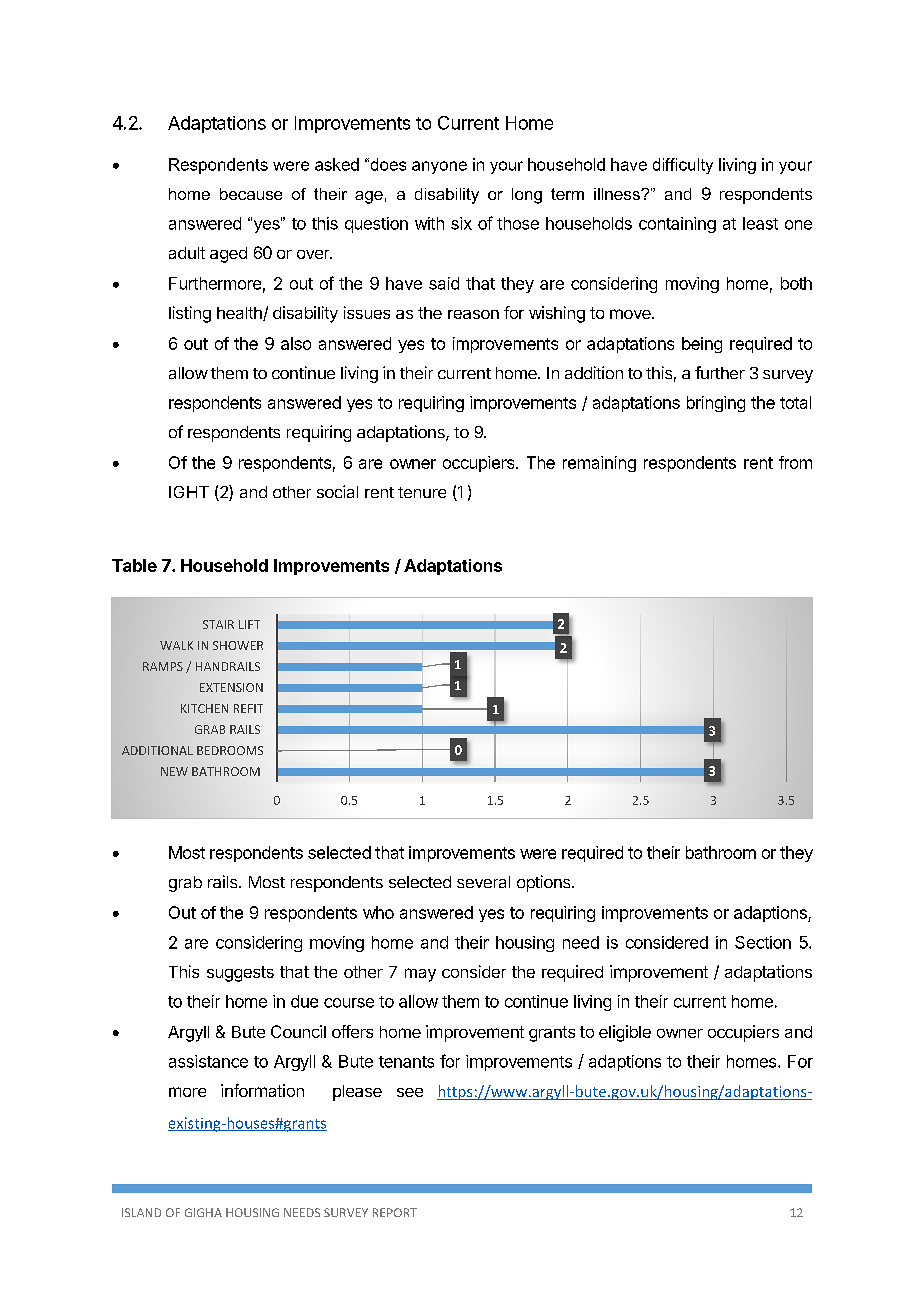 This page has width=924, height=1308. I want to click on REFIT, so click(248, 708).
